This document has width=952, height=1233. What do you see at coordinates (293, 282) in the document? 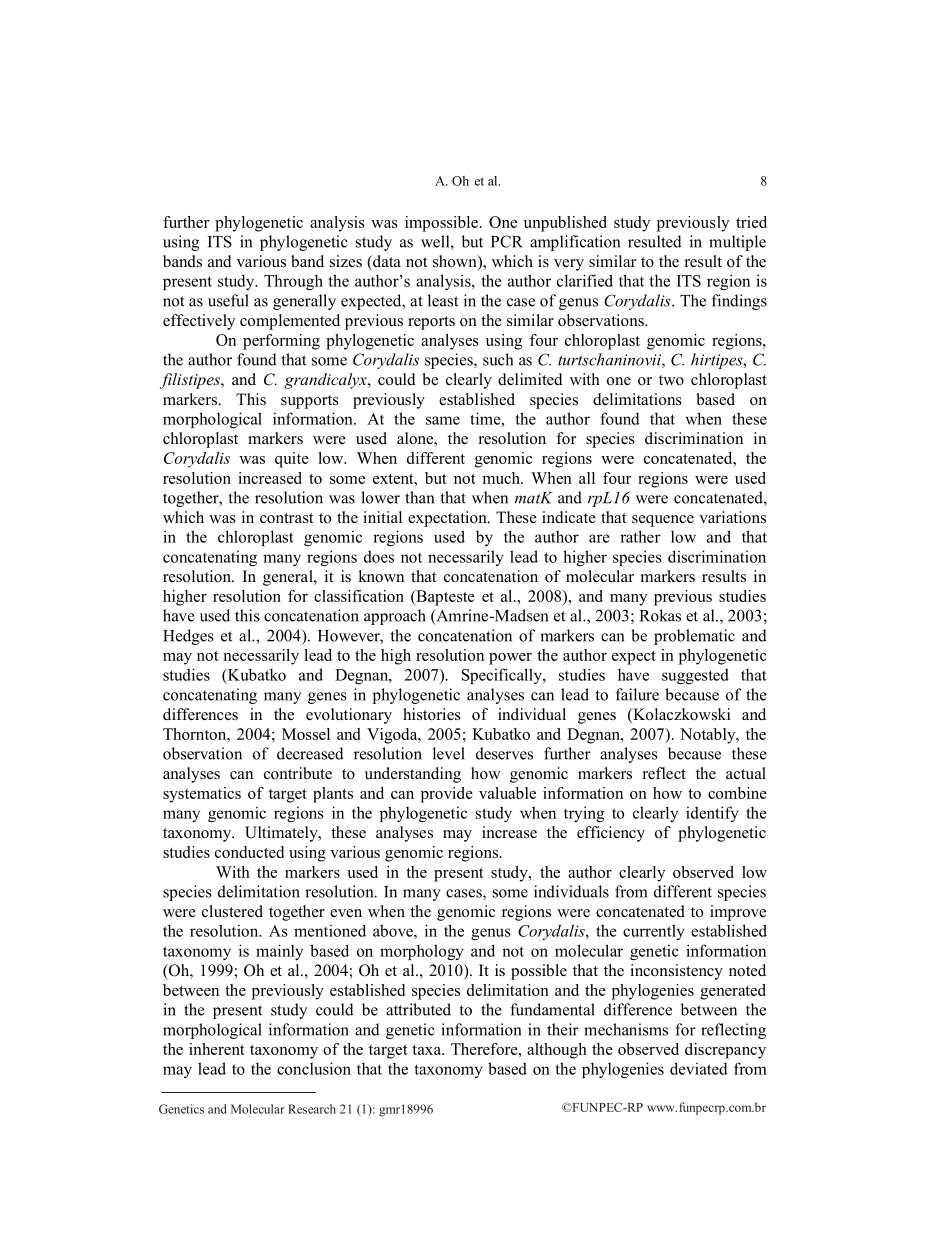
I see `Through` at bounding box center [293, 282].
